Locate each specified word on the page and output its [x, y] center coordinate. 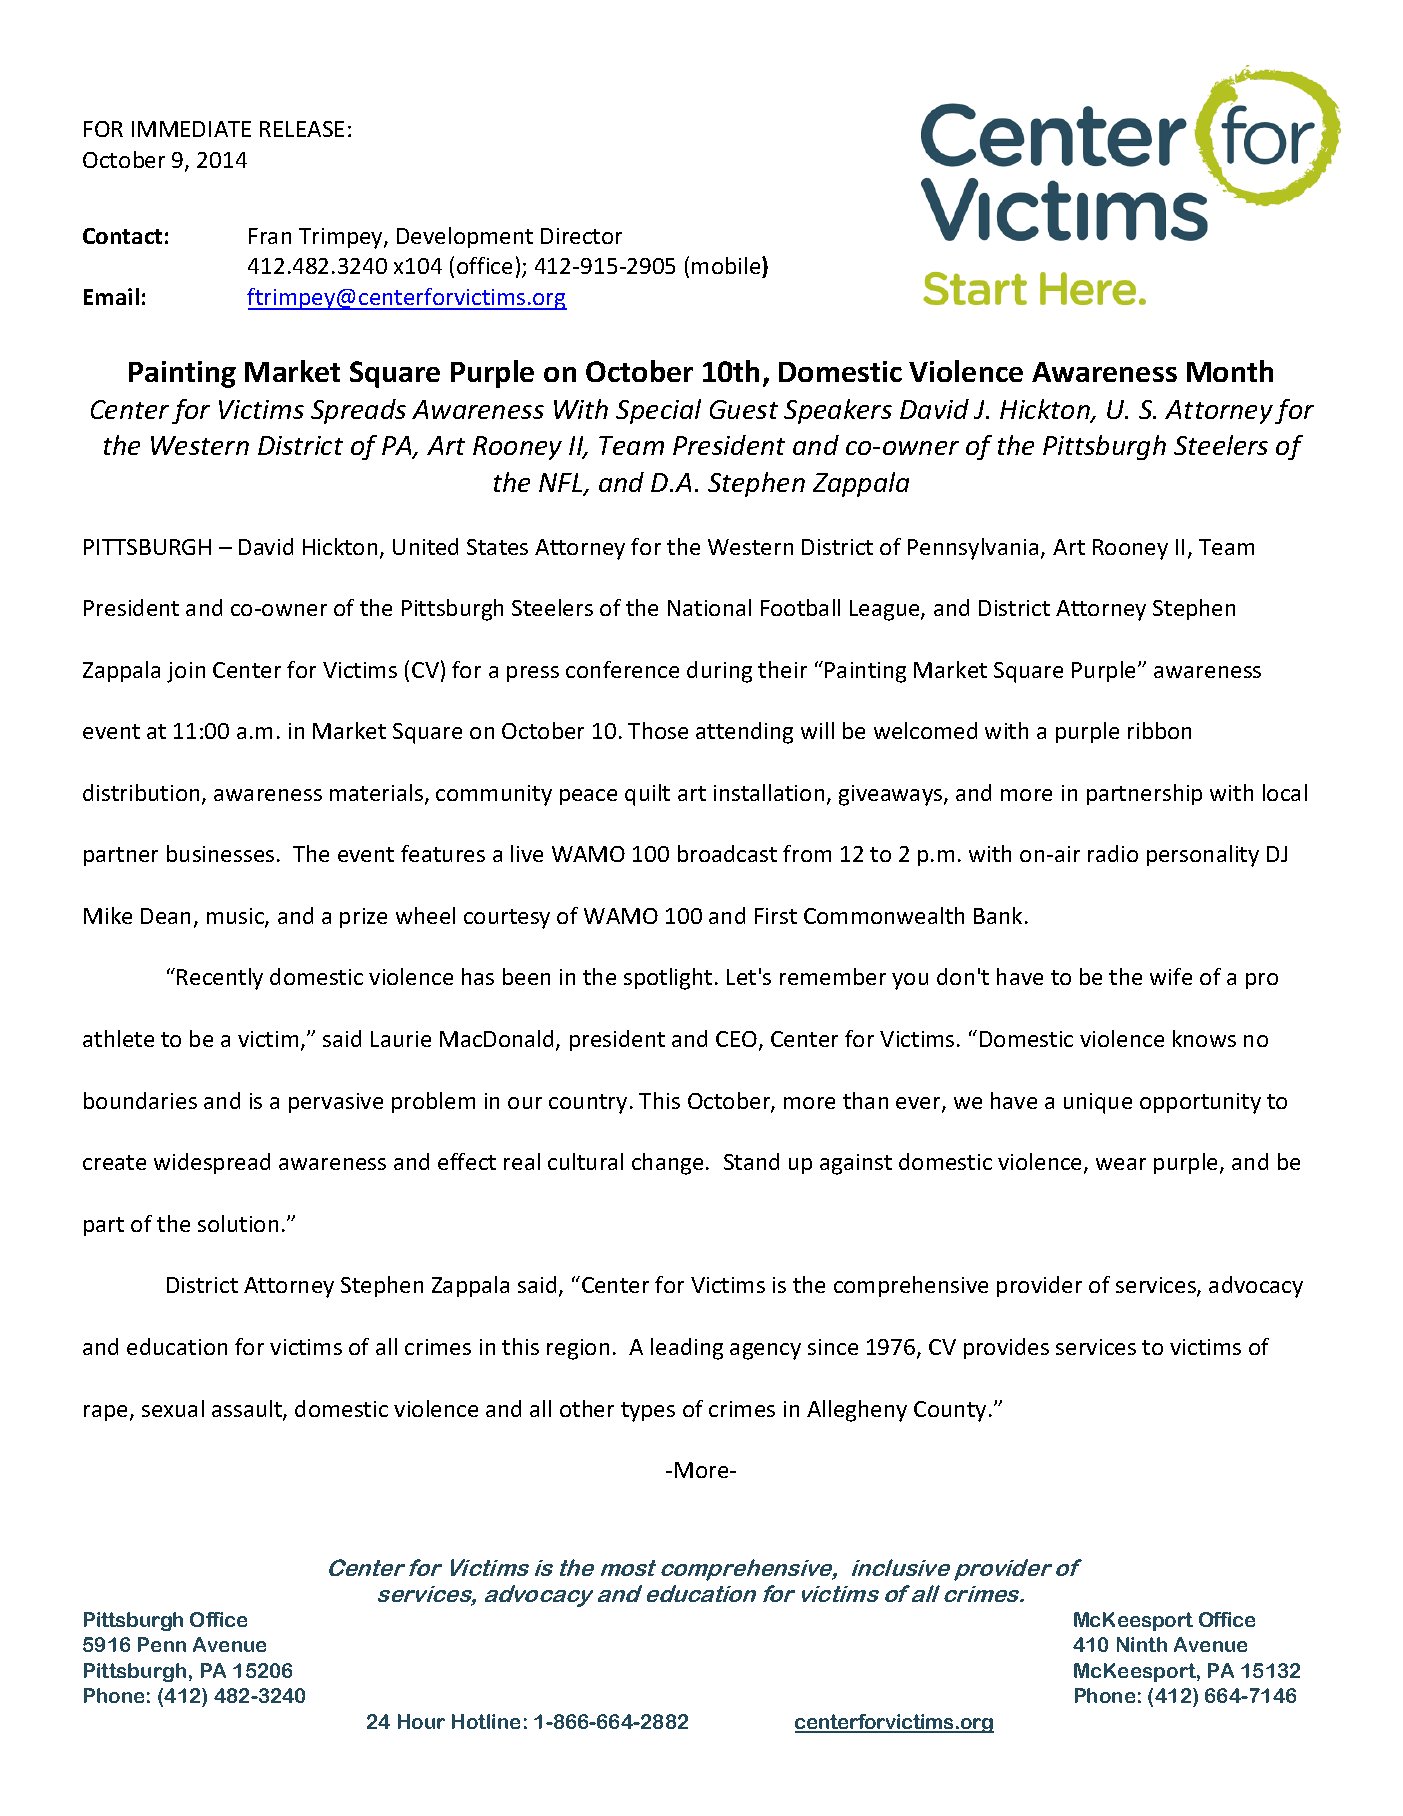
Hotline [486, 1721]
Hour [421, 1721]
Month [1230, 371]
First [776, 916]
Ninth [1142, 1644]
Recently [220, 979]
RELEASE [302, 129]
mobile [727, 267]
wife [1171, 976]
